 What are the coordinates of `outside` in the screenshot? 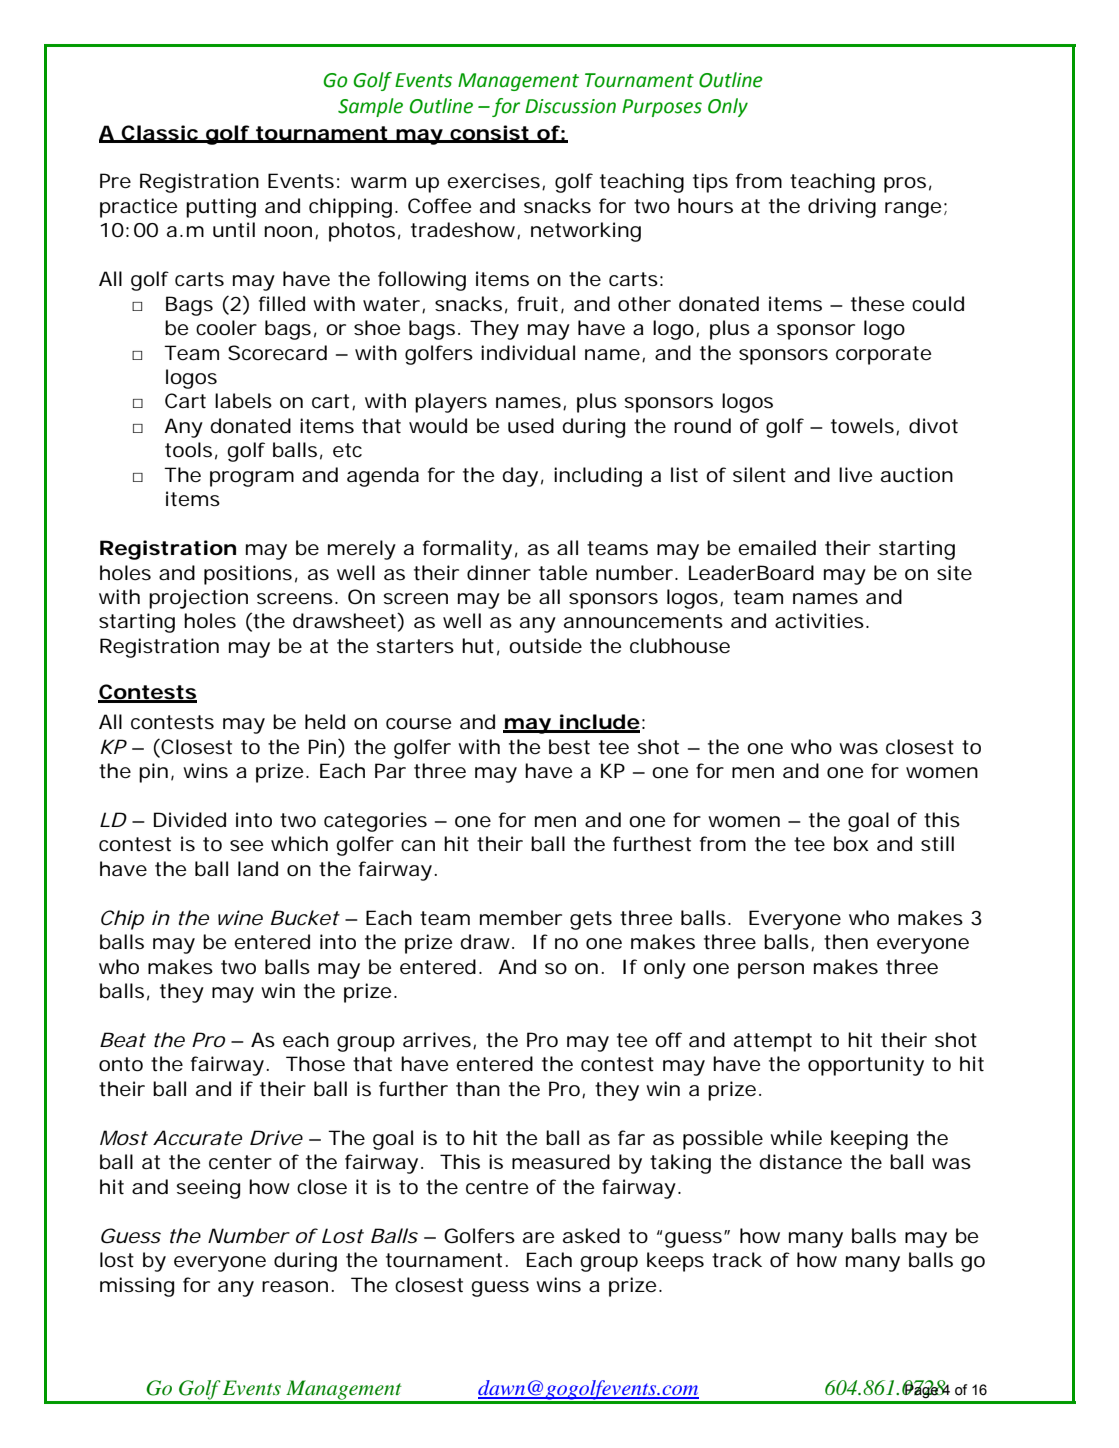 It's located at (545, 646).
